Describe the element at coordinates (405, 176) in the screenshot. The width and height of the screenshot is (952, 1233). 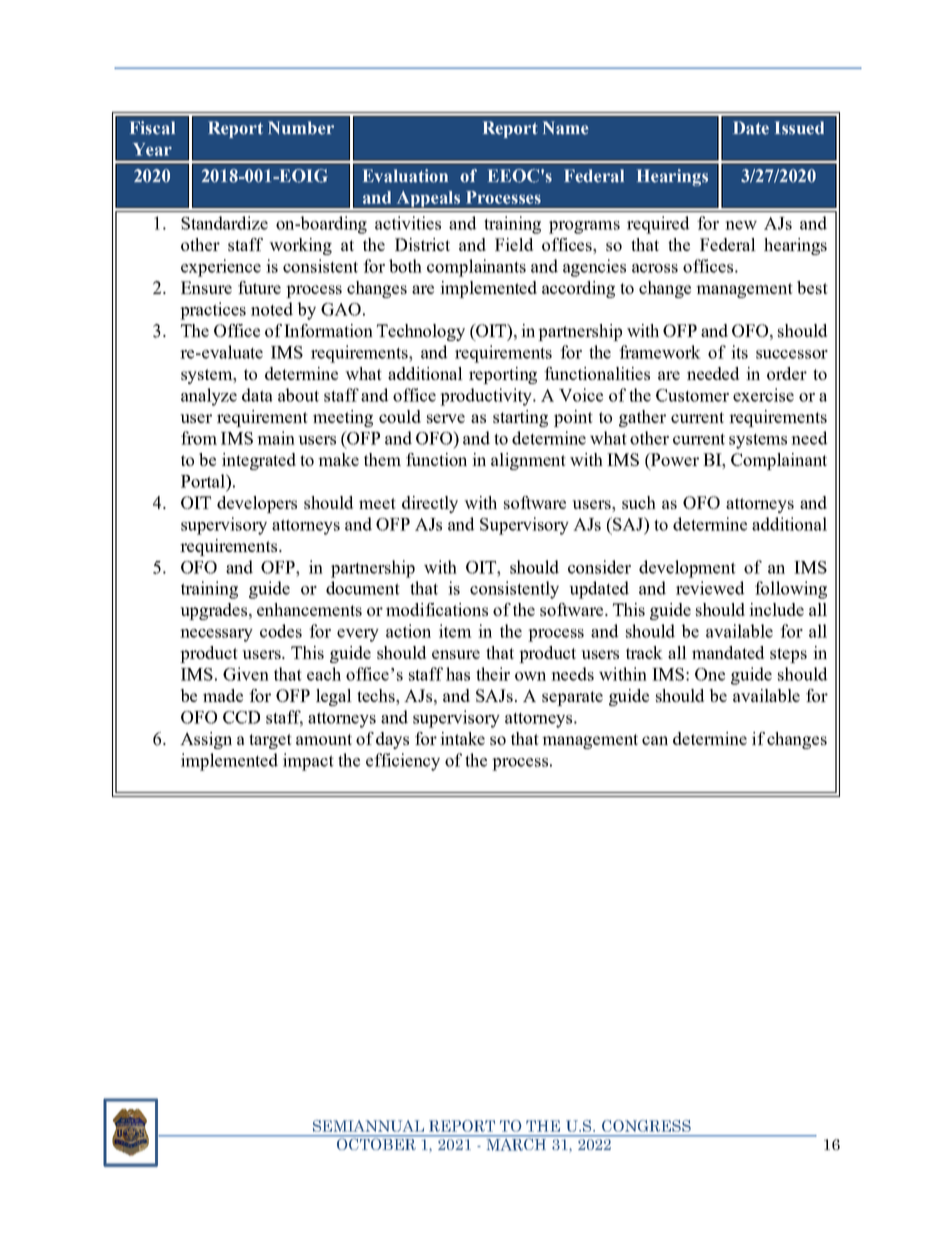
I see `Evaluation` at that location.
